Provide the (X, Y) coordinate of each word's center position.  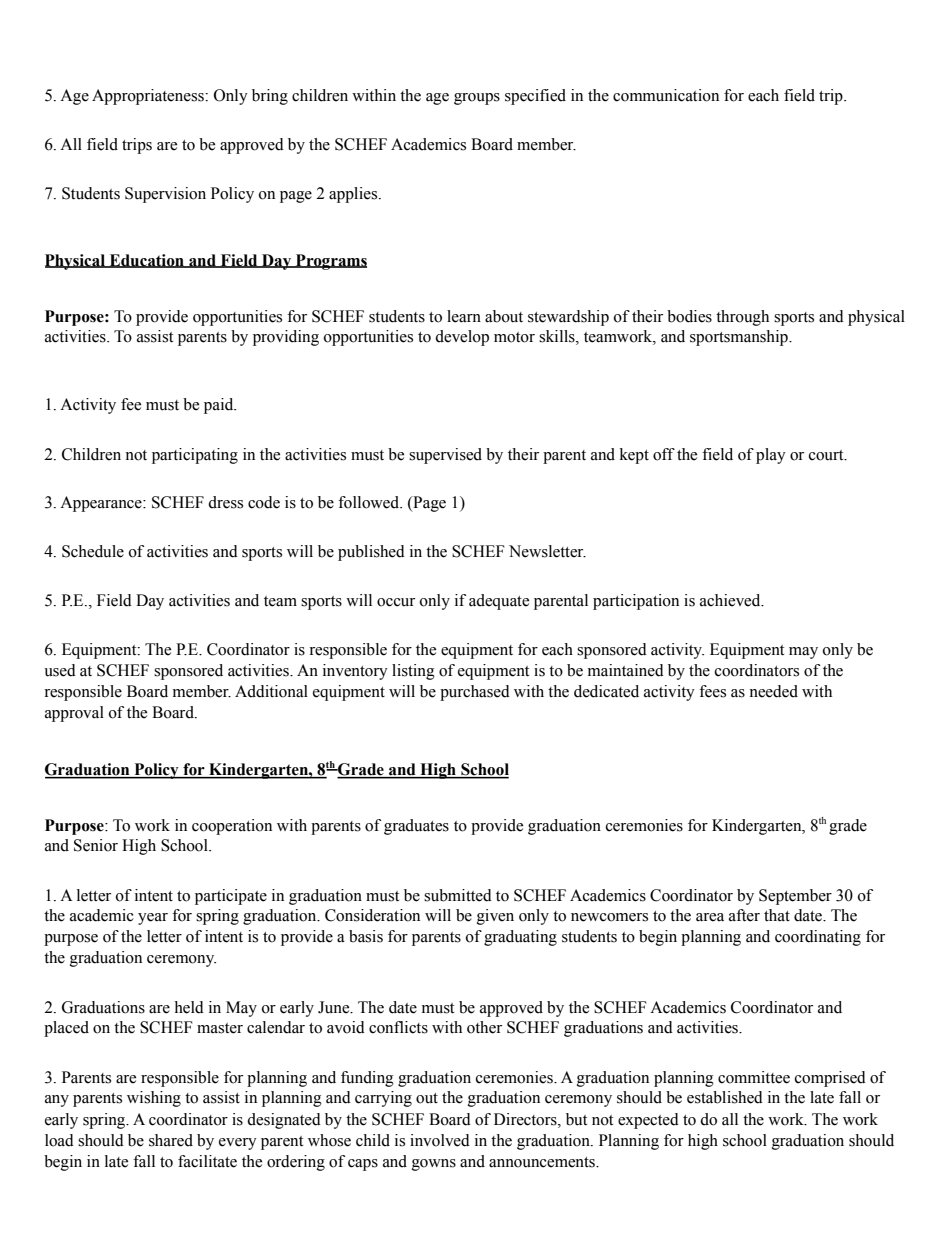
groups (477, 99)
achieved (731, 600)
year (153, 919)
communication (666, 95)
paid (220, 406)
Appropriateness (149, 97)
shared (171, 1140)
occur (396, 602)
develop (462, 338)
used (60, 670)
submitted (458, 895)
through (742, 318)
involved (440, 1140)
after (744, 915)
